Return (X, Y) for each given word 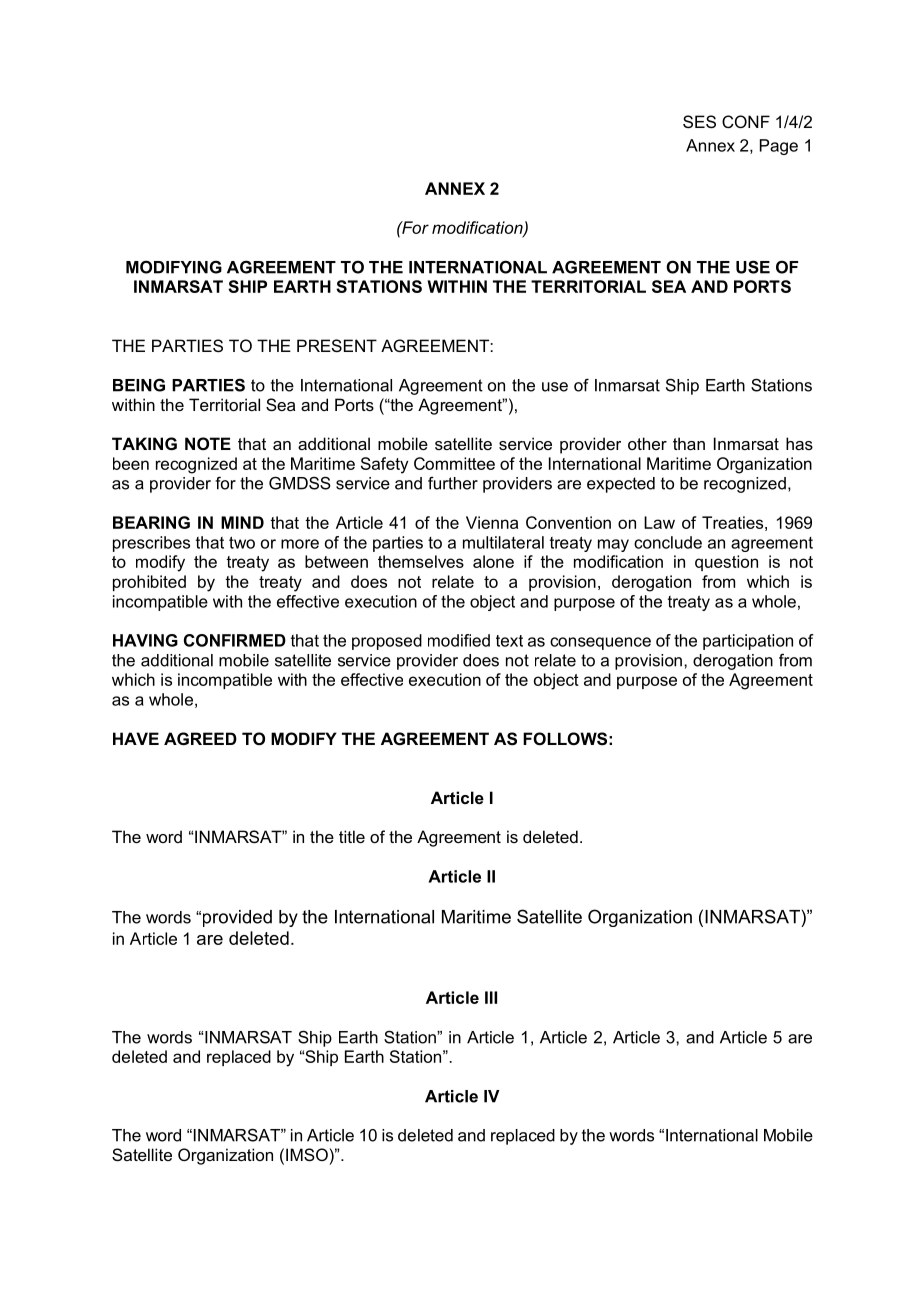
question (726, 563)
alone (493, 561)
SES (699, 121)
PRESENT (337, 345)
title (352, 836)
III (491, 997)
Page (779, 147)
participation (748, 642)
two (242, 542)
